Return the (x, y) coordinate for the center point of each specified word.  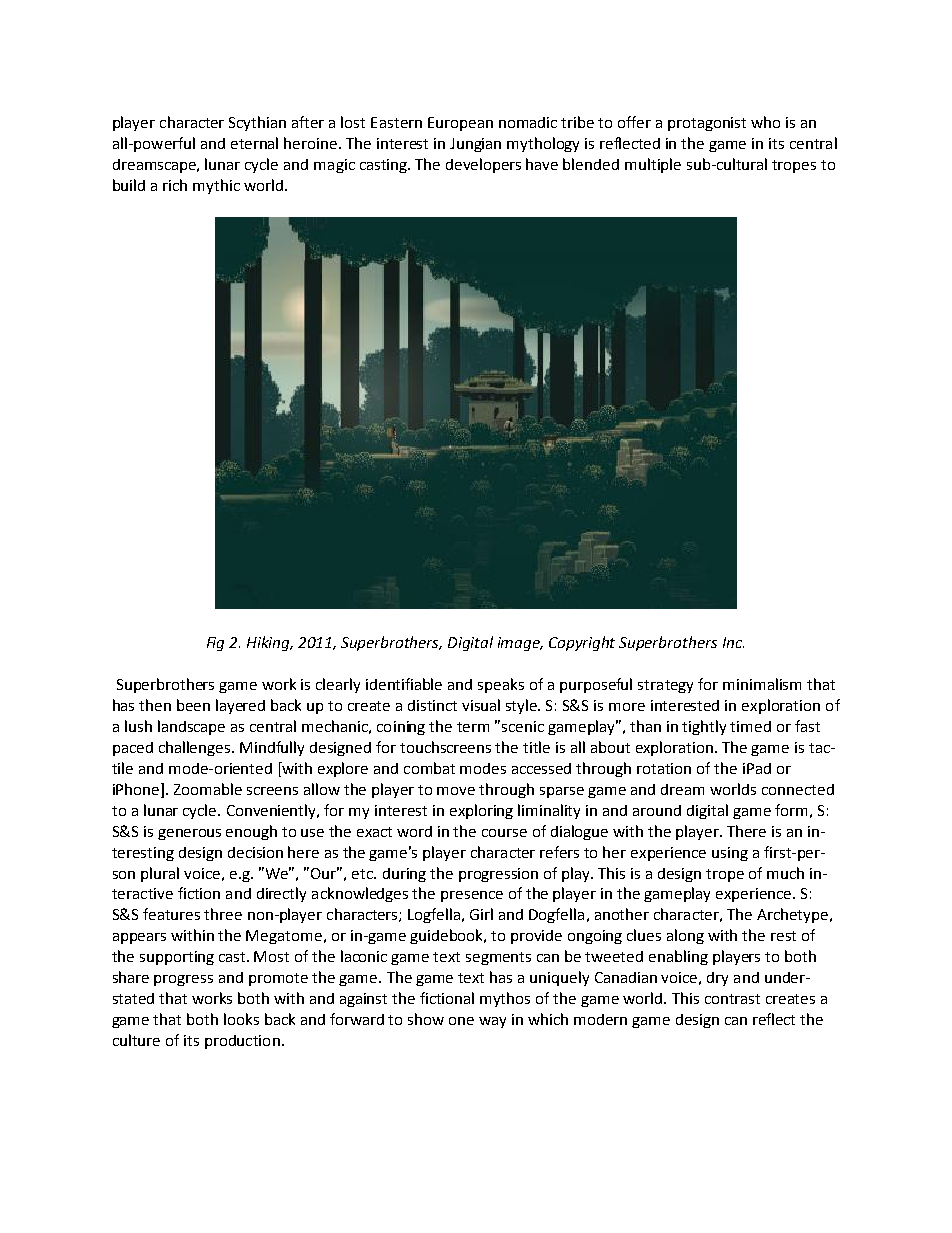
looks (241, 1019)
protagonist (707, 124)
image (520, 644)
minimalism (762, 684)
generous (189, 834)
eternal (254, 143)
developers (483, 165)
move (456, 791)
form (791, 810)
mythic (216, 186)
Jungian (475, 145)
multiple (653, 165)
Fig (215, 644)
